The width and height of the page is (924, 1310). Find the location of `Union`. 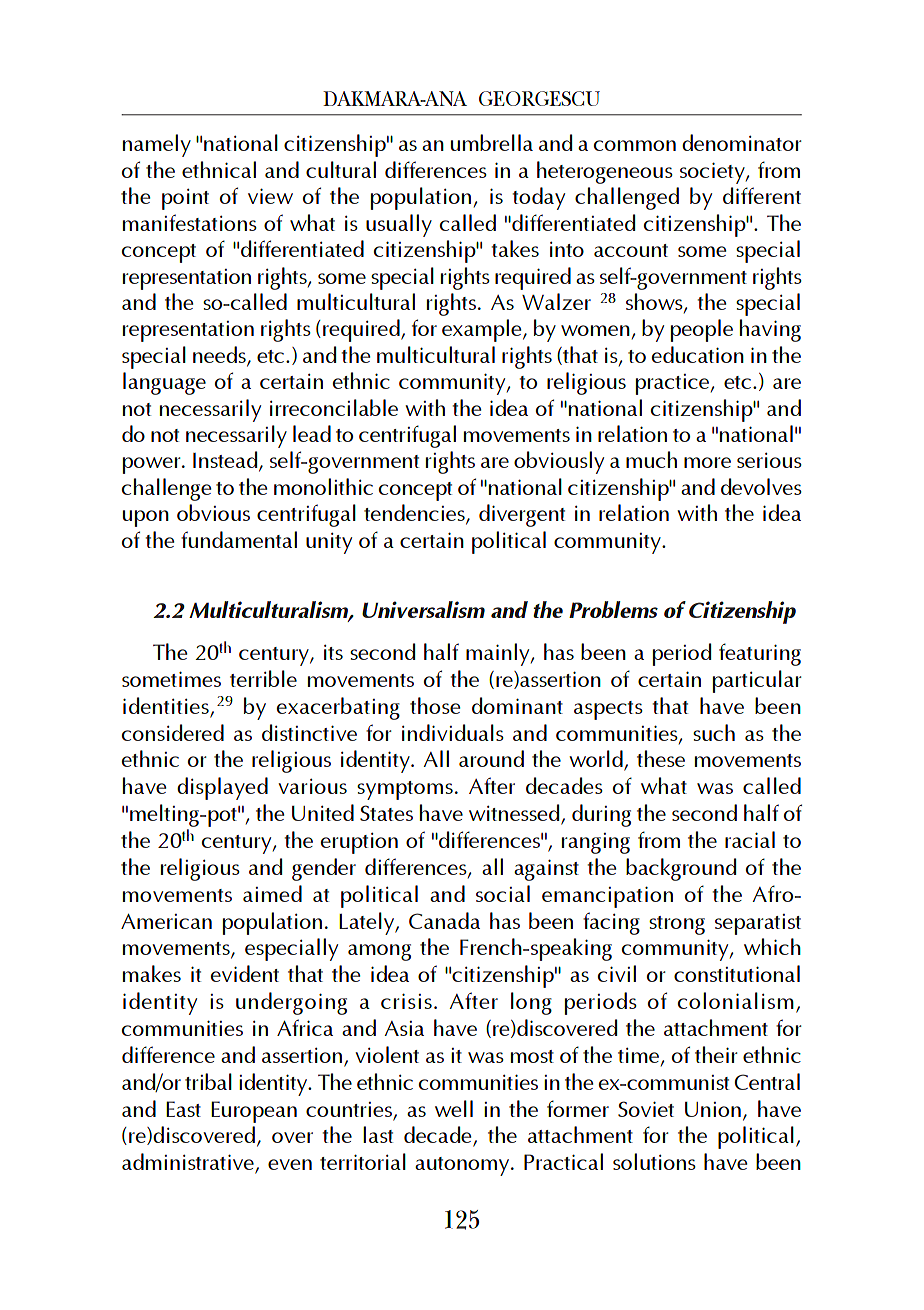

Union is located at coordinates (713, 1109).
